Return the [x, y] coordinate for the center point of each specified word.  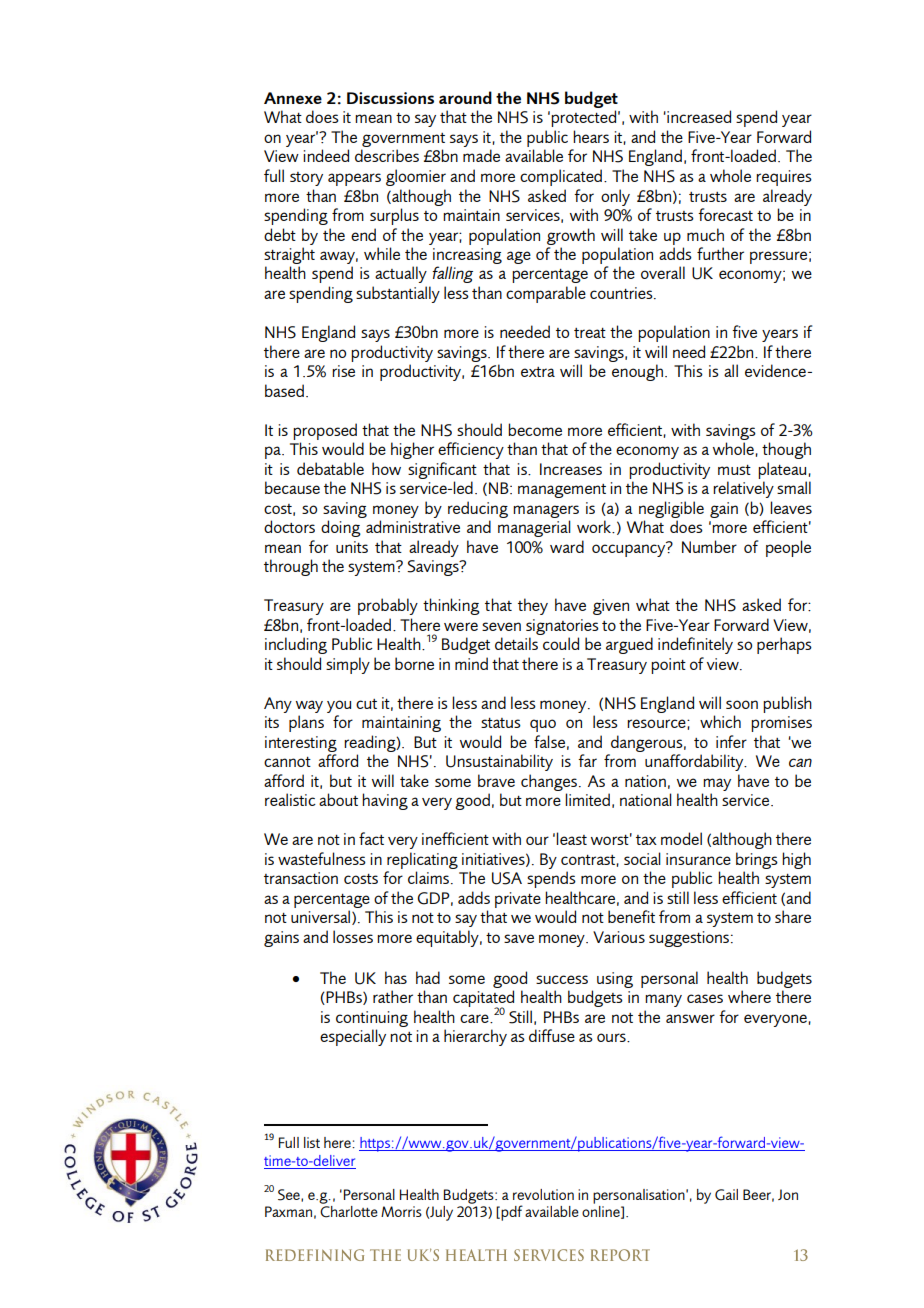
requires [784, 178]
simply [348, 665]
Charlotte [349, 1212]
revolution [543, 1194]
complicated [561, 177]
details [516, 643]
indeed [326, 155]
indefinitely [695, 645]
